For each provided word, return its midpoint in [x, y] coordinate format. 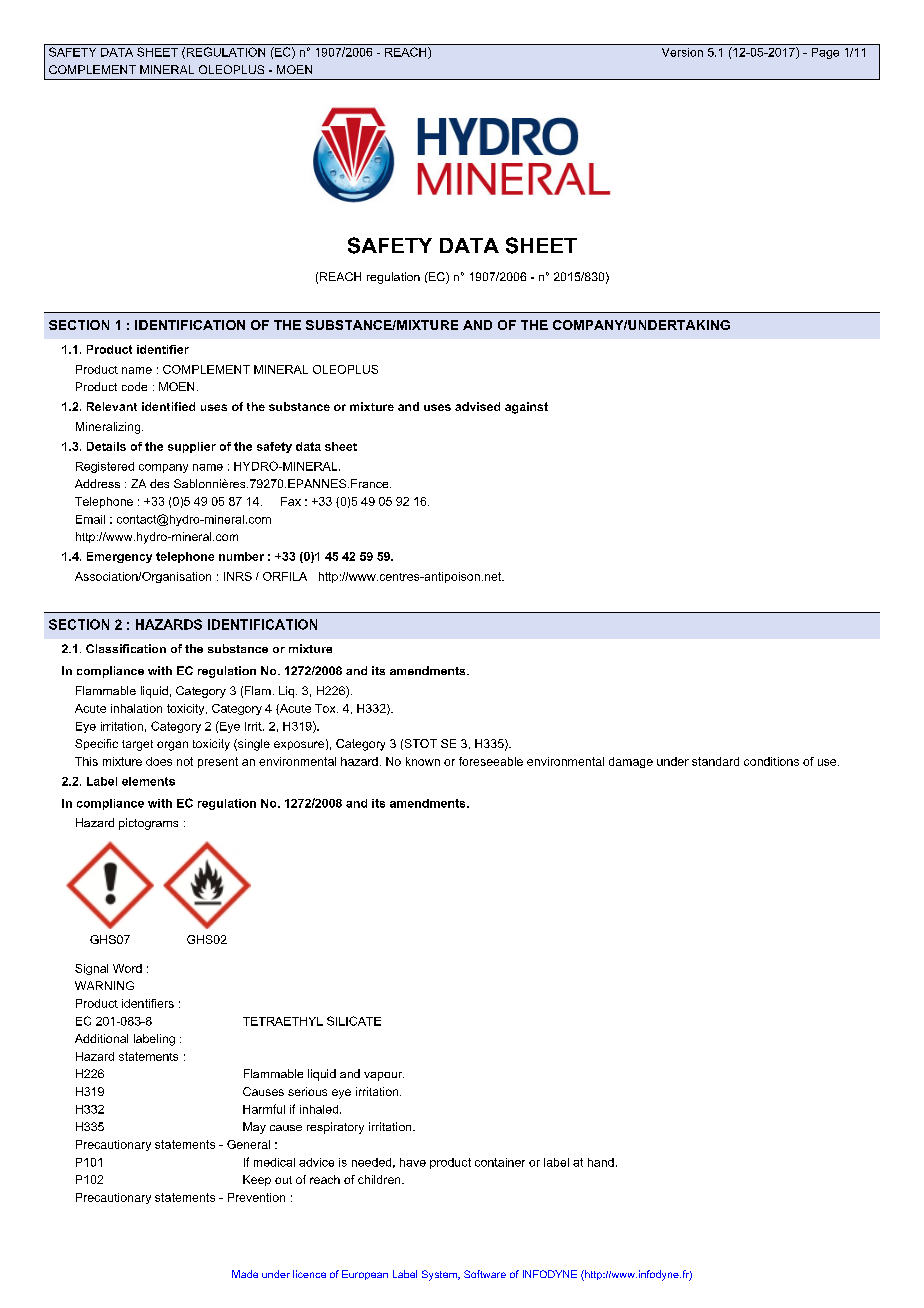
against [526, 408]
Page [825, 53]
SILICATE [354, 1021]
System [440, 1275]
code [134, 386]
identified [168, 406]
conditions [771, 761]
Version [682, 52]
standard [715, 761]
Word [127, 968]
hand [601, 1162]
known [423, 761]
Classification [126, 648]
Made [245, 1274]
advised [477, 406]
